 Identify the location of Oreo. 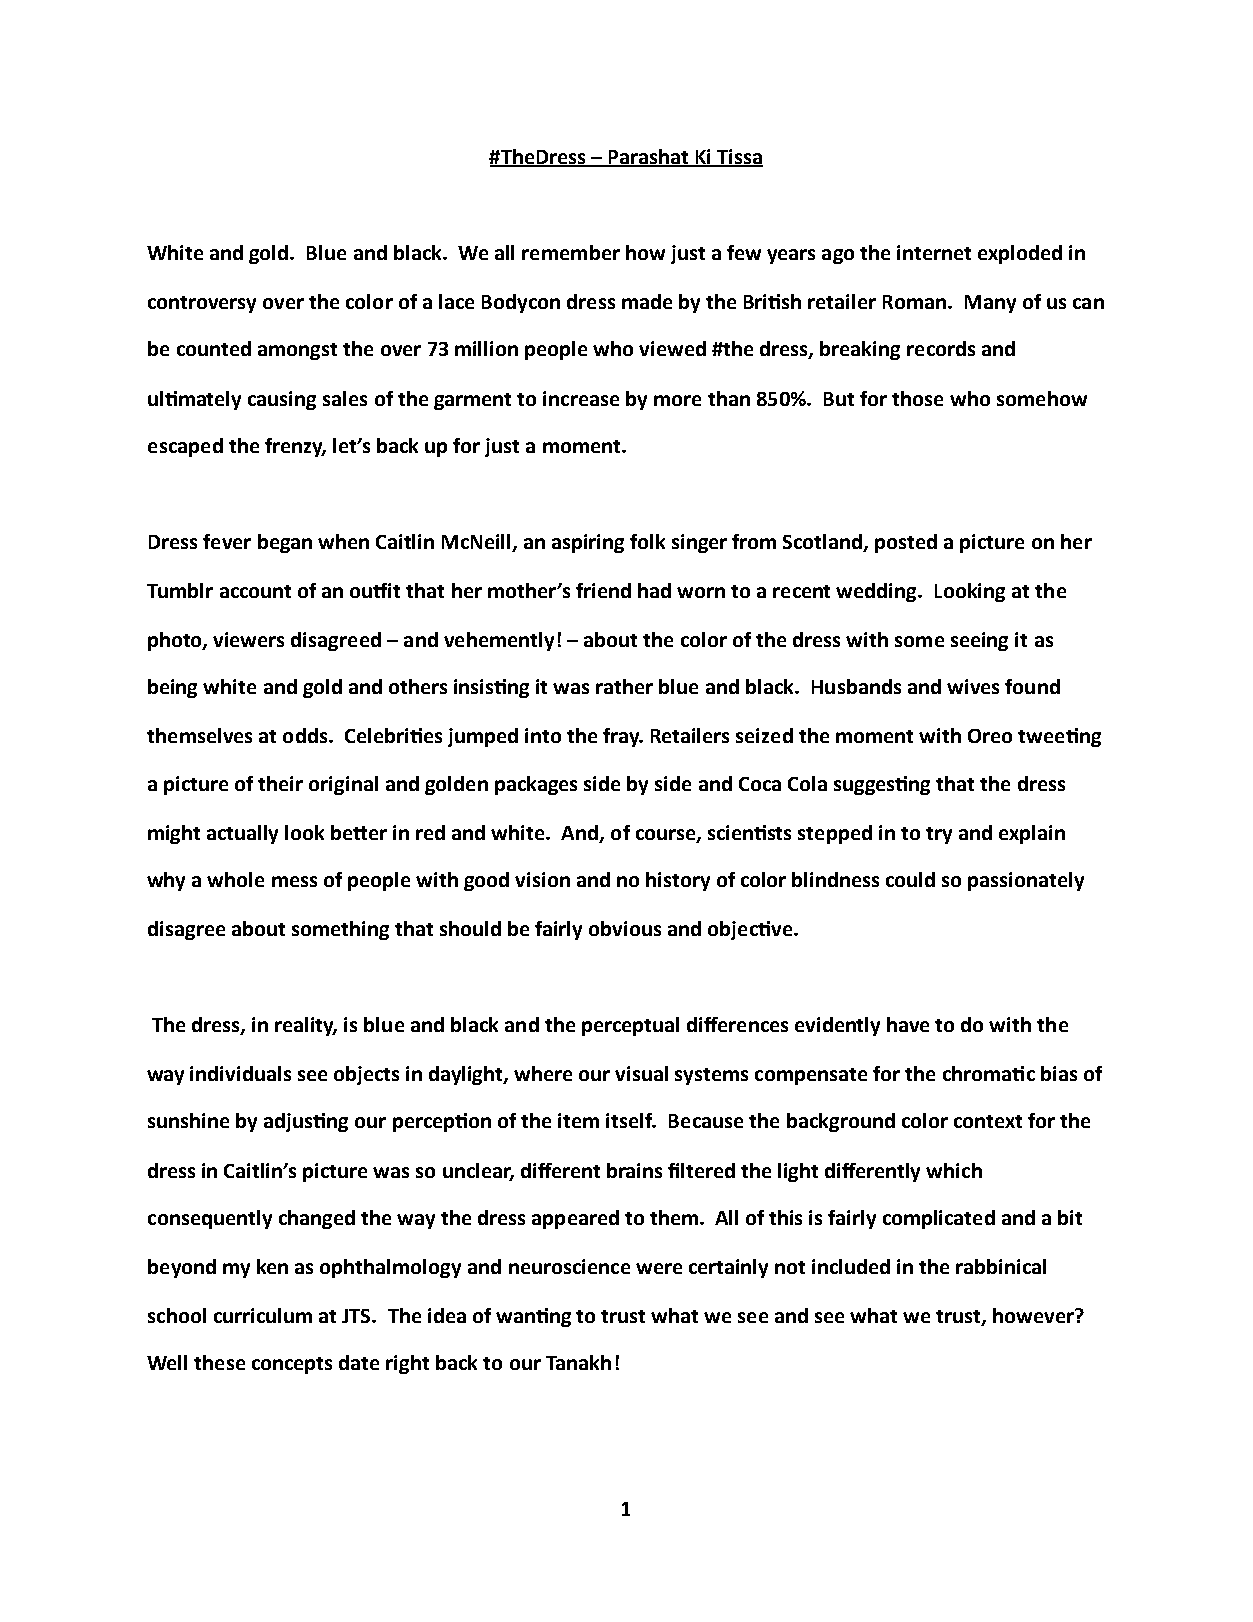
(990, 736).
